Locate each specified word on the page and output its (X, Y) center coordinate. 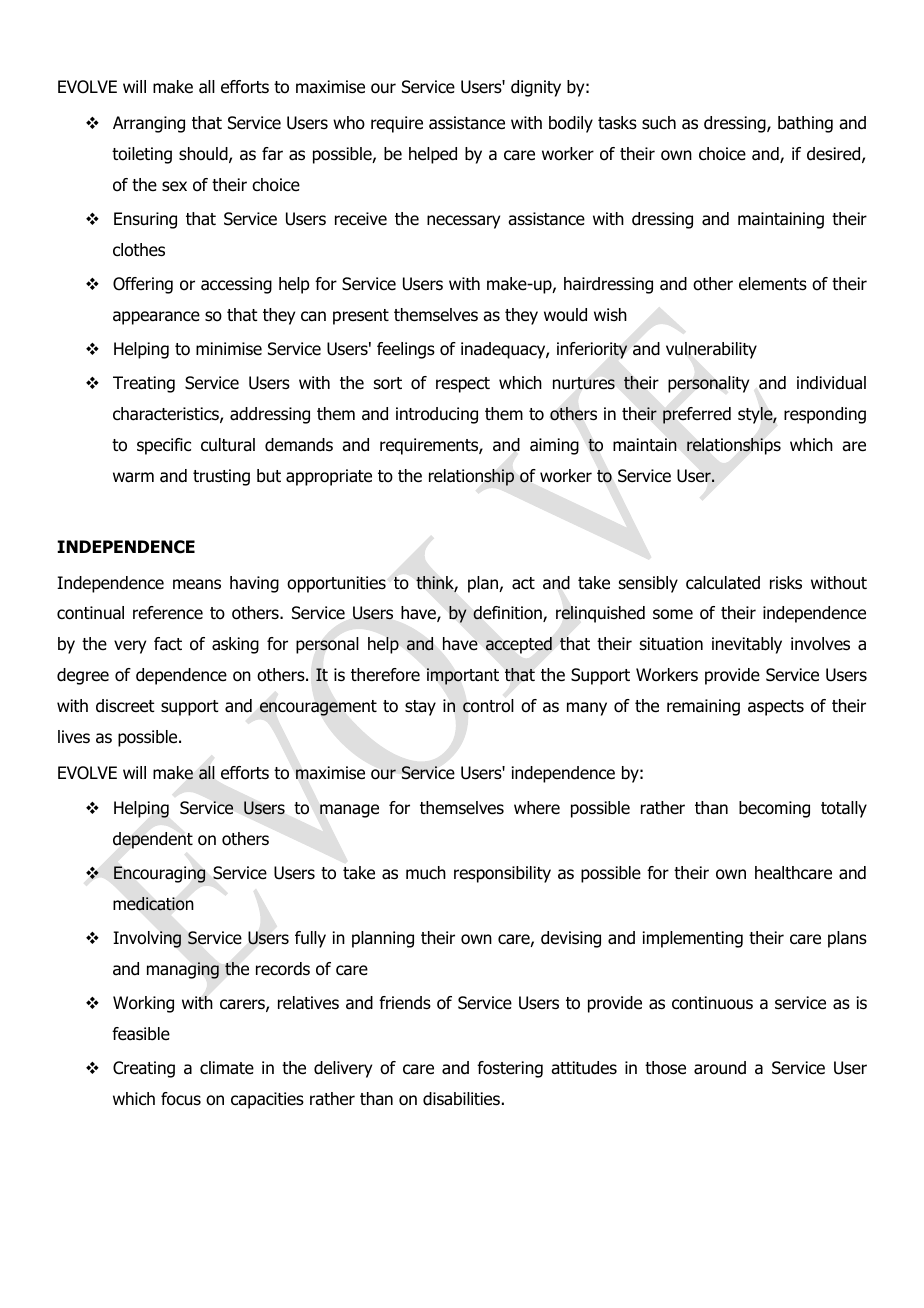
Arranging (149, 124)
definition (508, 614)
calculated (723, 583)
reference (168, 613)
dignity (536, 88)
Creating (144, 1069)
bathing (805, 124)
